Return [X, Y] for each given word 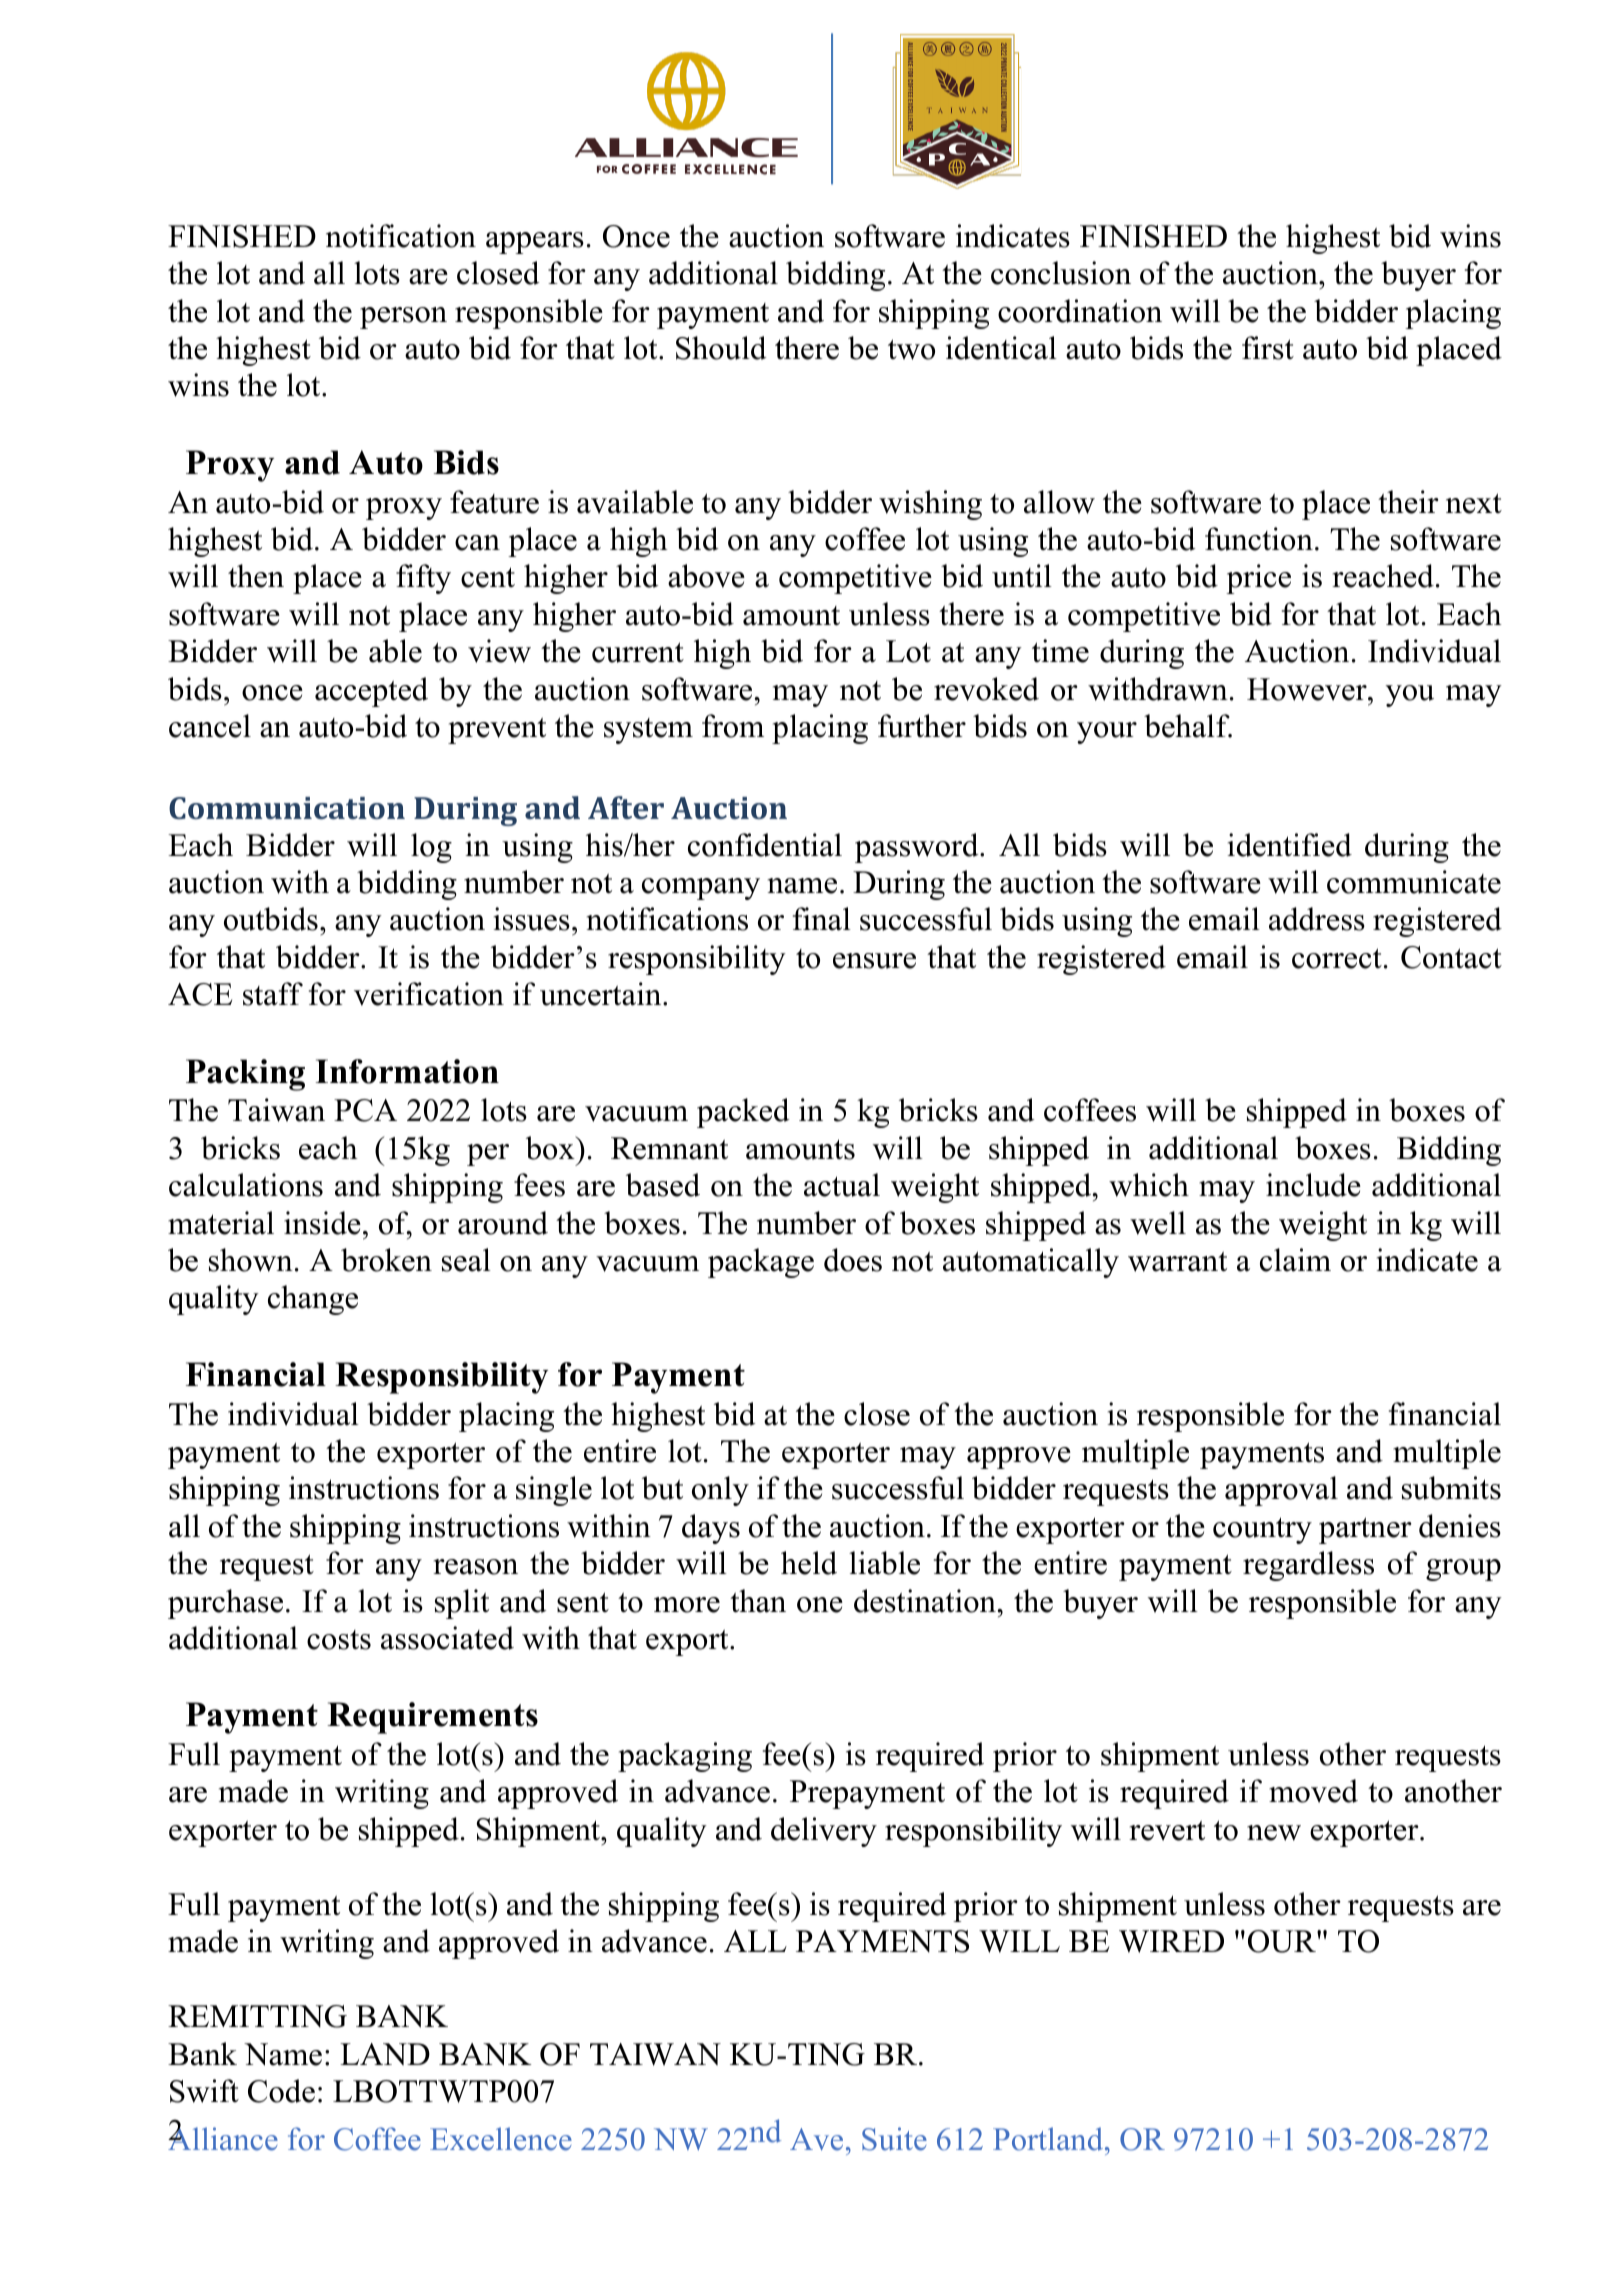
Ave [816, 2139]
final [822, 919]
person [403, 318]
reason [475, 1567]
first [1268, 348]
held [809, 1563]
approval [1281, 1491]
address [1317, 919]
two [911, 349]
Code [281, 2091]
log [431, 848]
